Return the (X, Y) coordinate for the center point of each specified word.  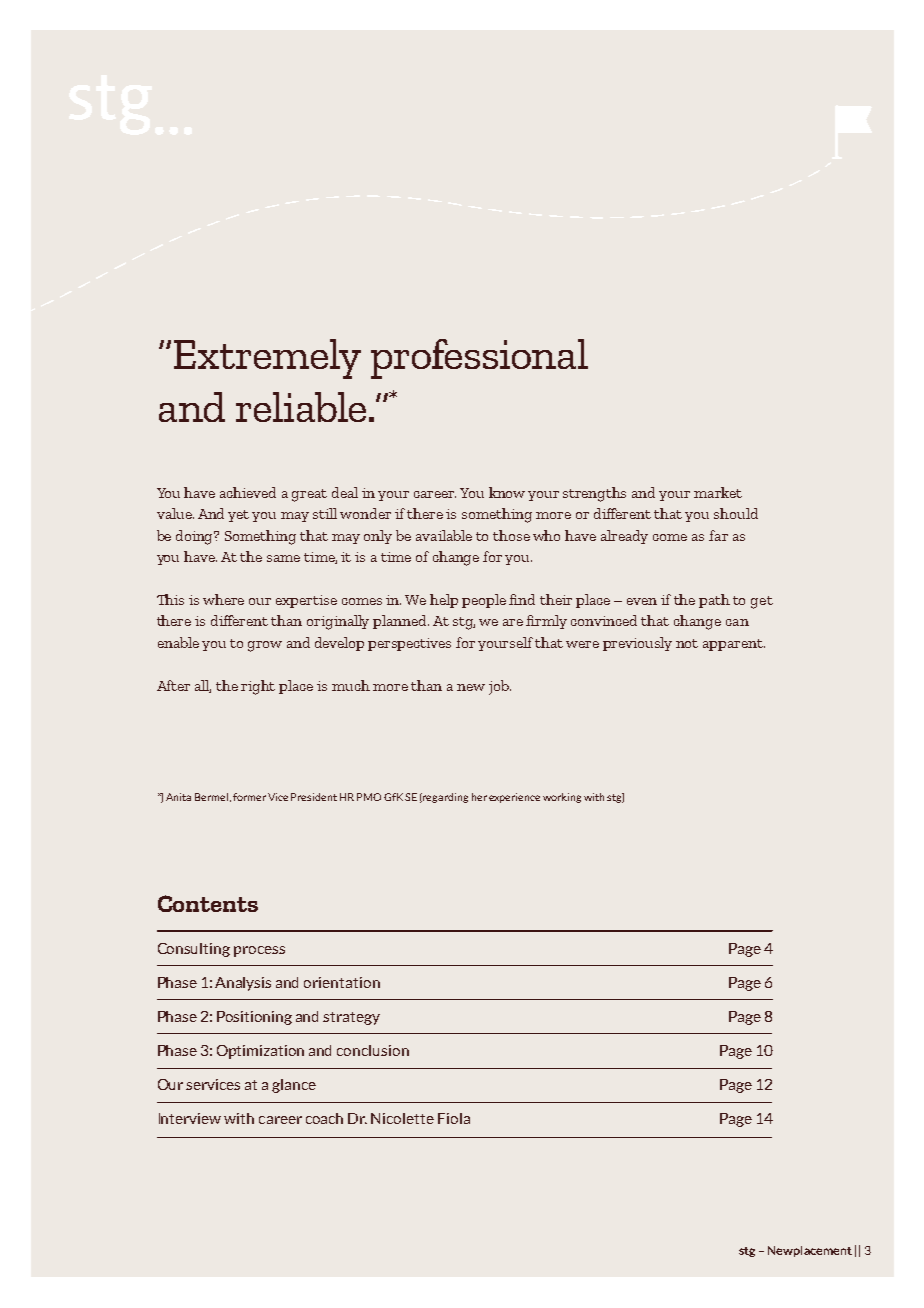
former (249, 797)
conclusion (373, 1050)
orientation (342, 982)
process (259, 951)
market (718, 492)
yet (238, 516)
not (687, 643)
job (500, 687)
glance (294, 1086)
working (562, 798)
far (718, 535)
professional (479, 359)
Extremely (267, 359)
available (444, 535)
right (258, 687)
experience (514, 798)
